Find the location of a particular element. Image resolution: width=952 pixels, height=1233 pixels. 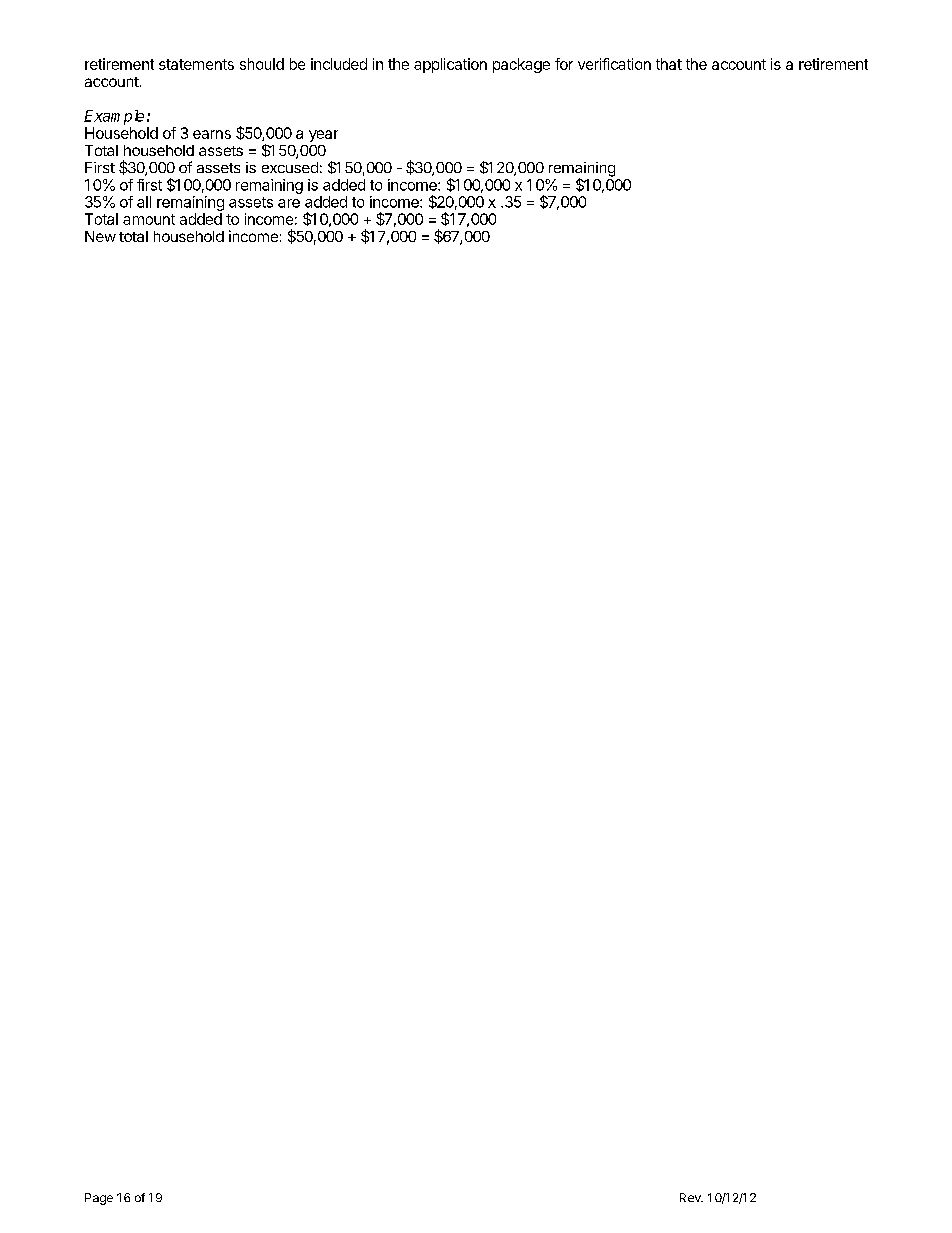

all is located at coordinates (144, 202).
